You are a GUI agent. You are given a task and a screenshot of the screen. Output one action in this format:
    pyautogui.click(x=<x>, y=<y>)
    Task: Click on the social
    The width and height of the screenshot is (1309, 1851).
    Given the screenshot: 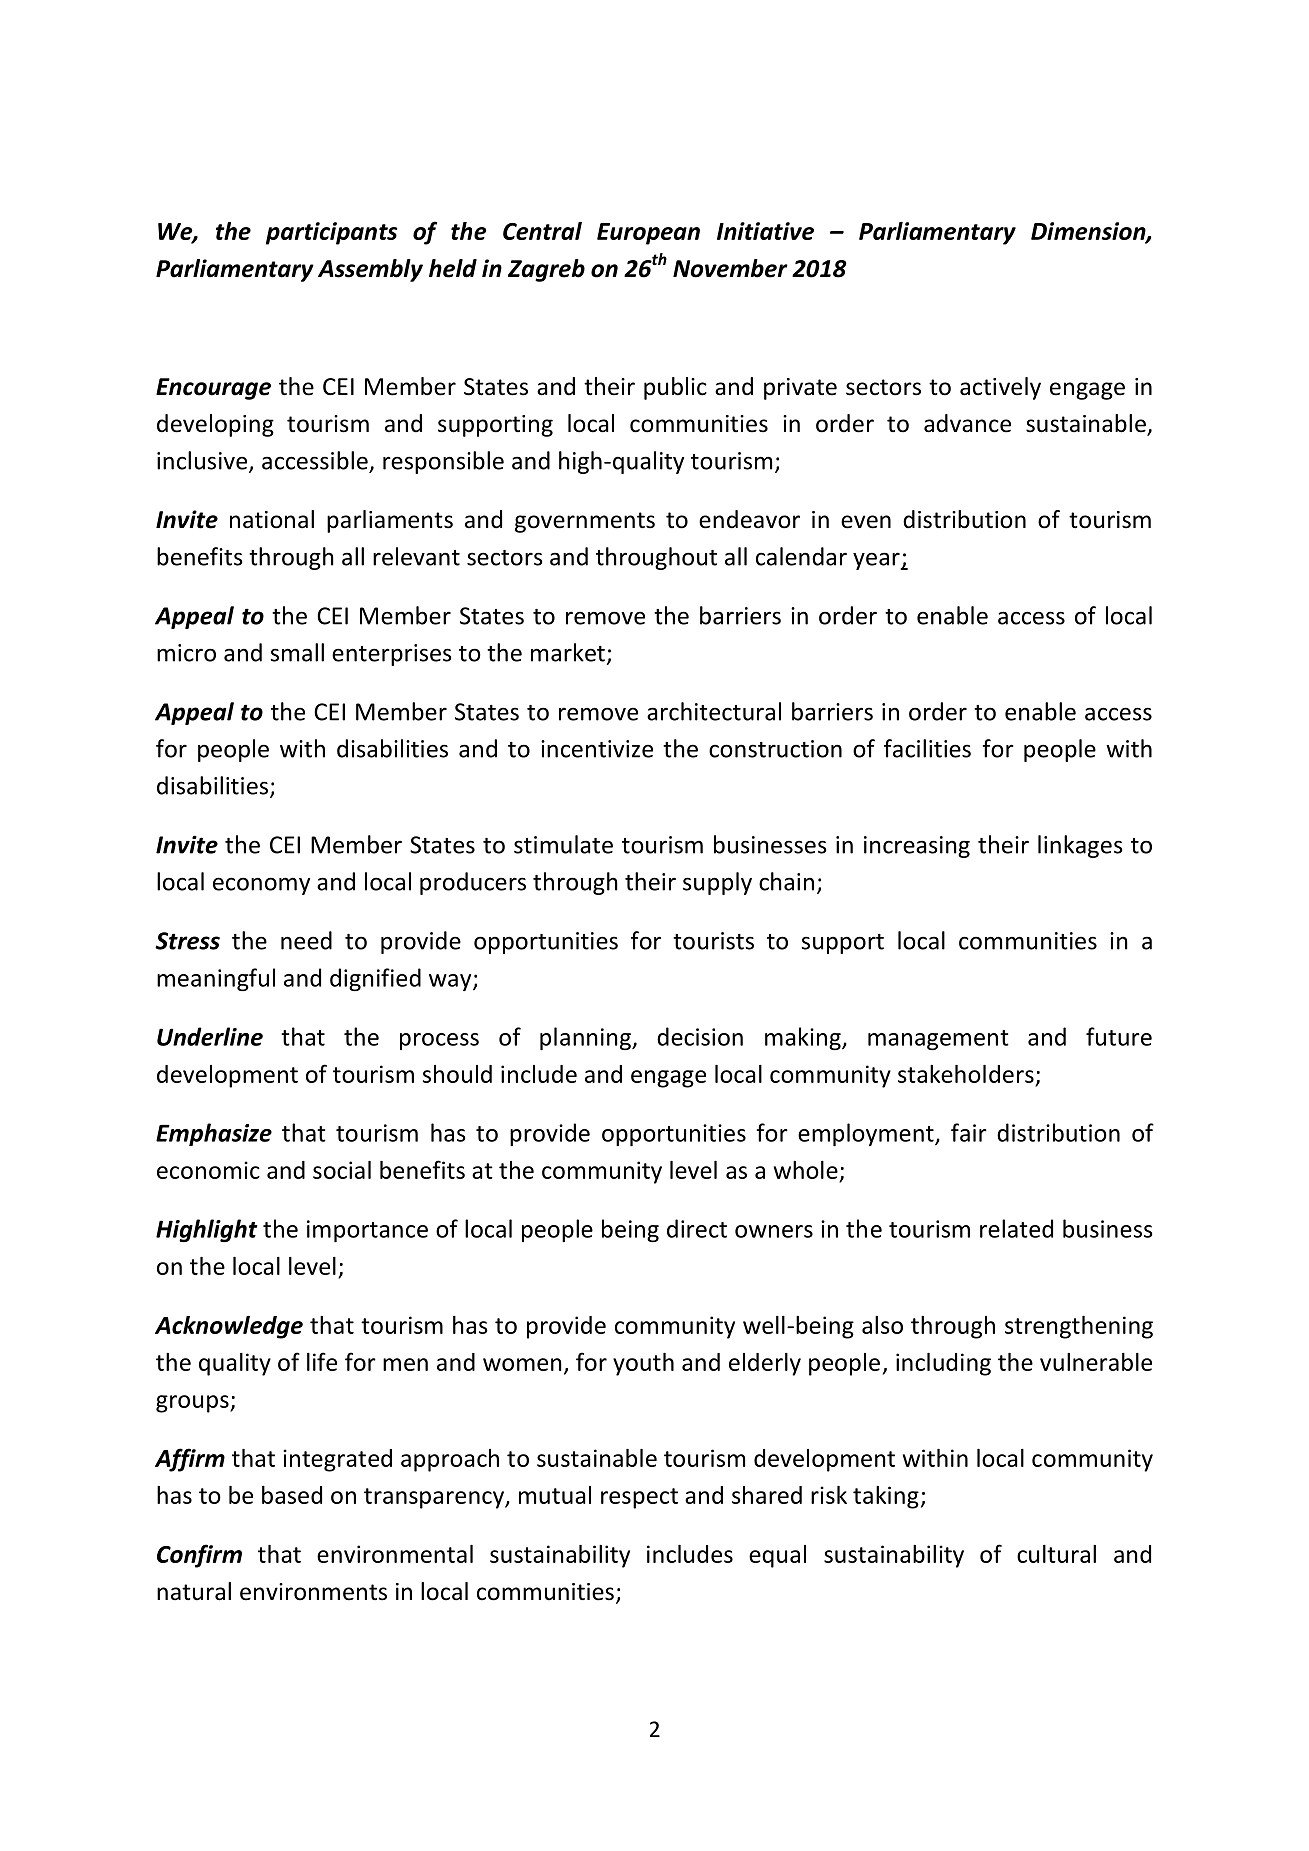 What is the action you would take?
    pyautogui.click(x=342, y=1170)
